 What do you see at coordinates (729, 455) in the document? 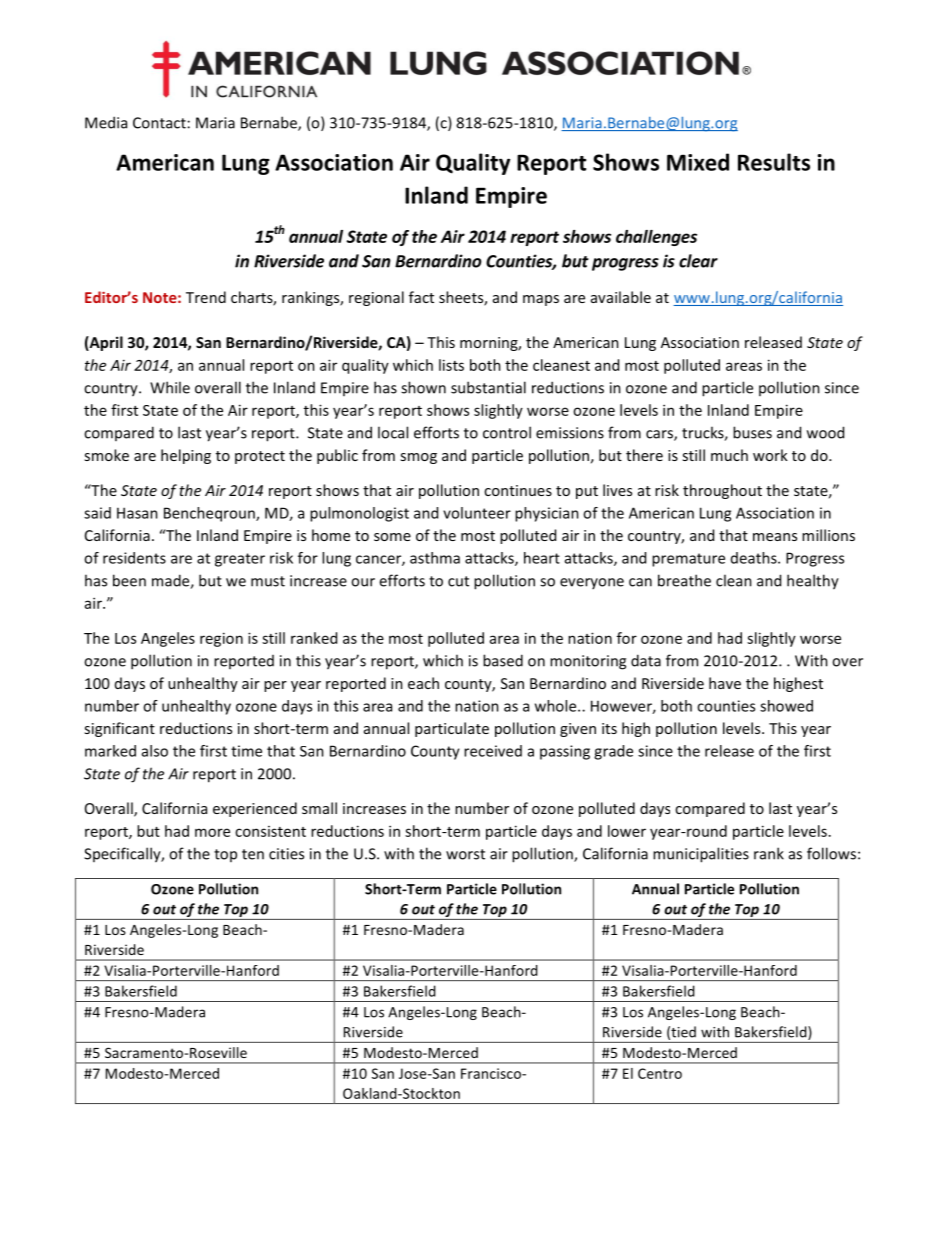
I see `much` at bounding box center [729, 455].
